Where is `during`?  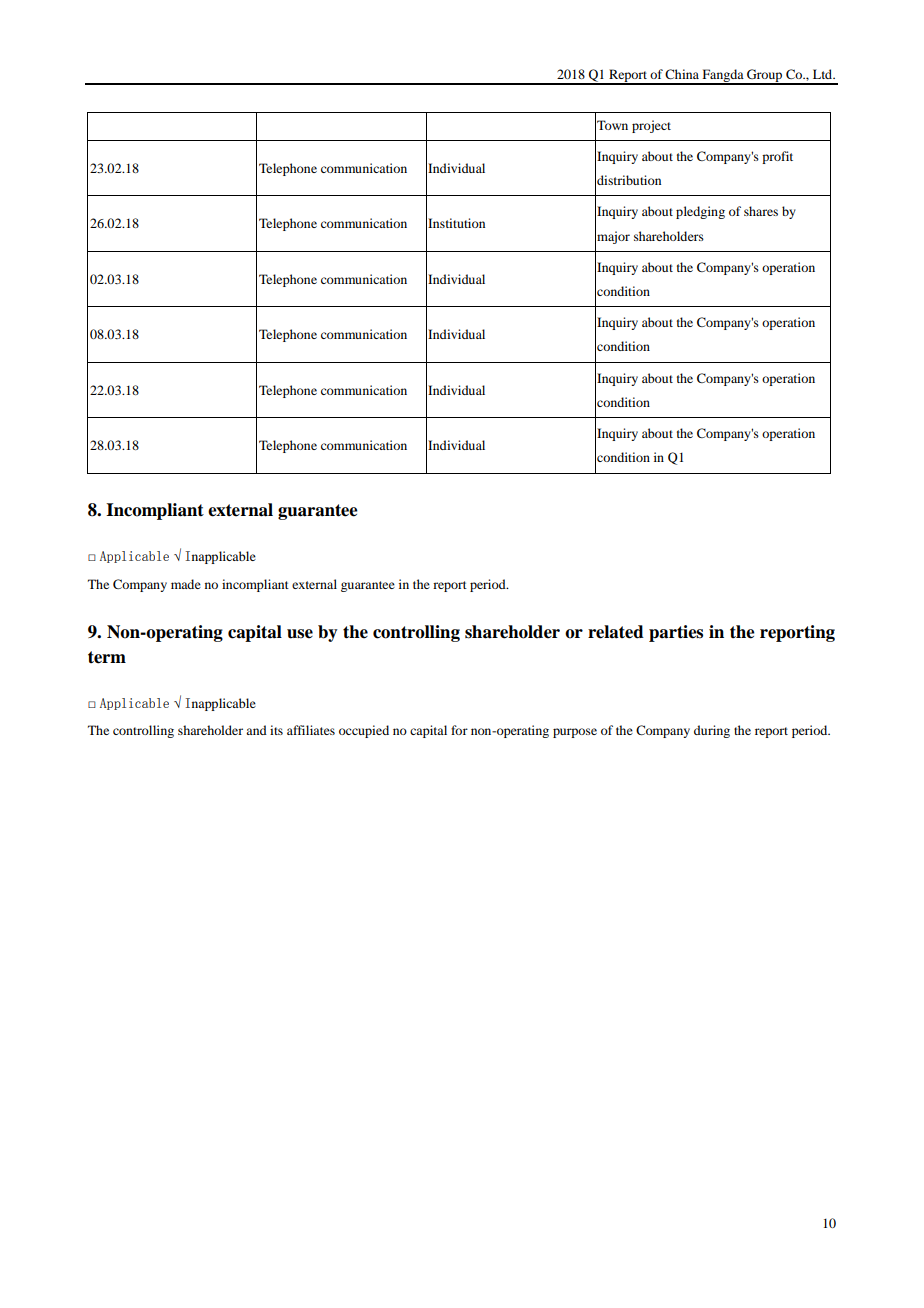
during is located at coordinates (712, 731).
